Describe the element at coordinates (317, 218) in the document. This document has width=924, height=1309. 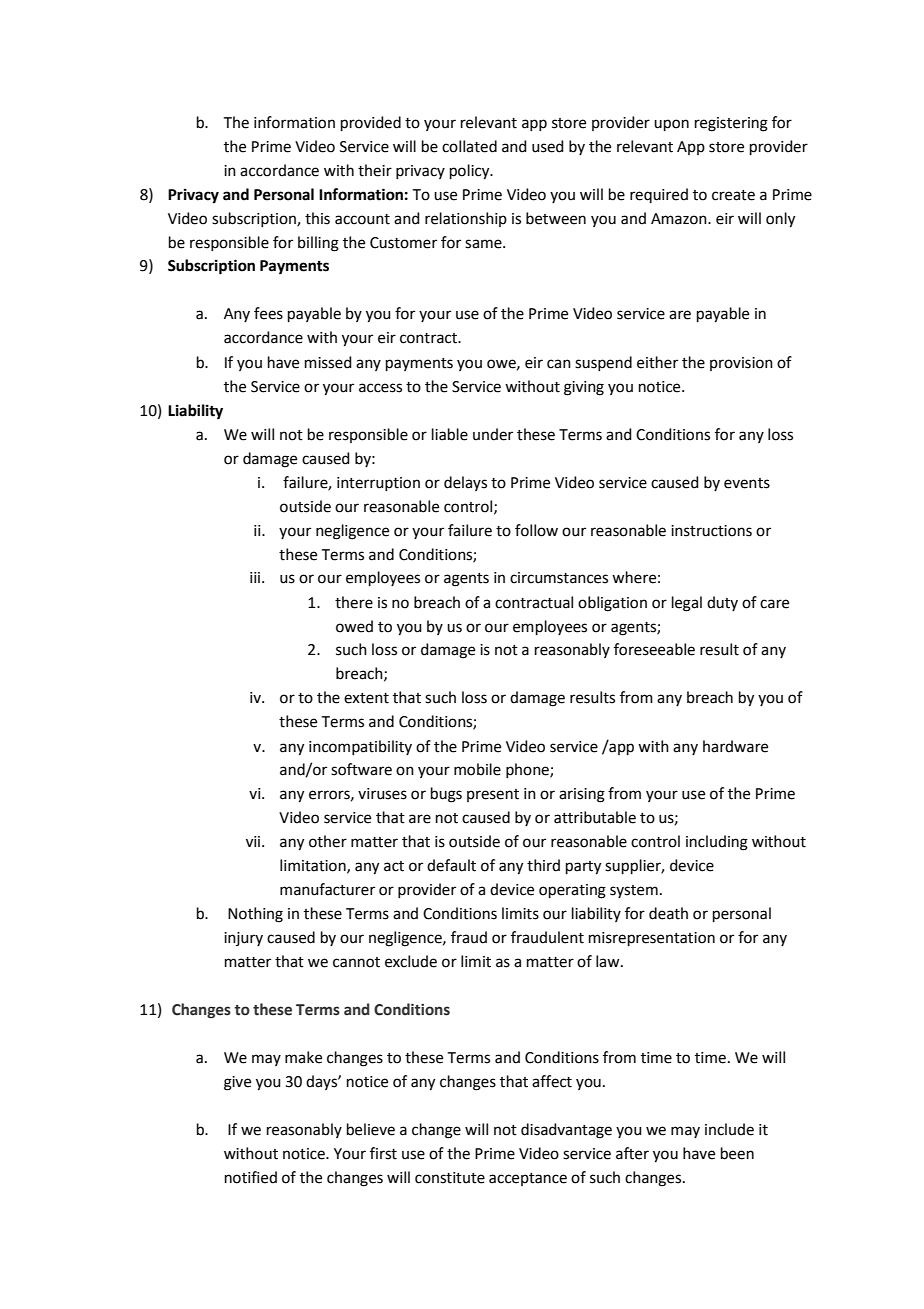
I see `this` at that location.
